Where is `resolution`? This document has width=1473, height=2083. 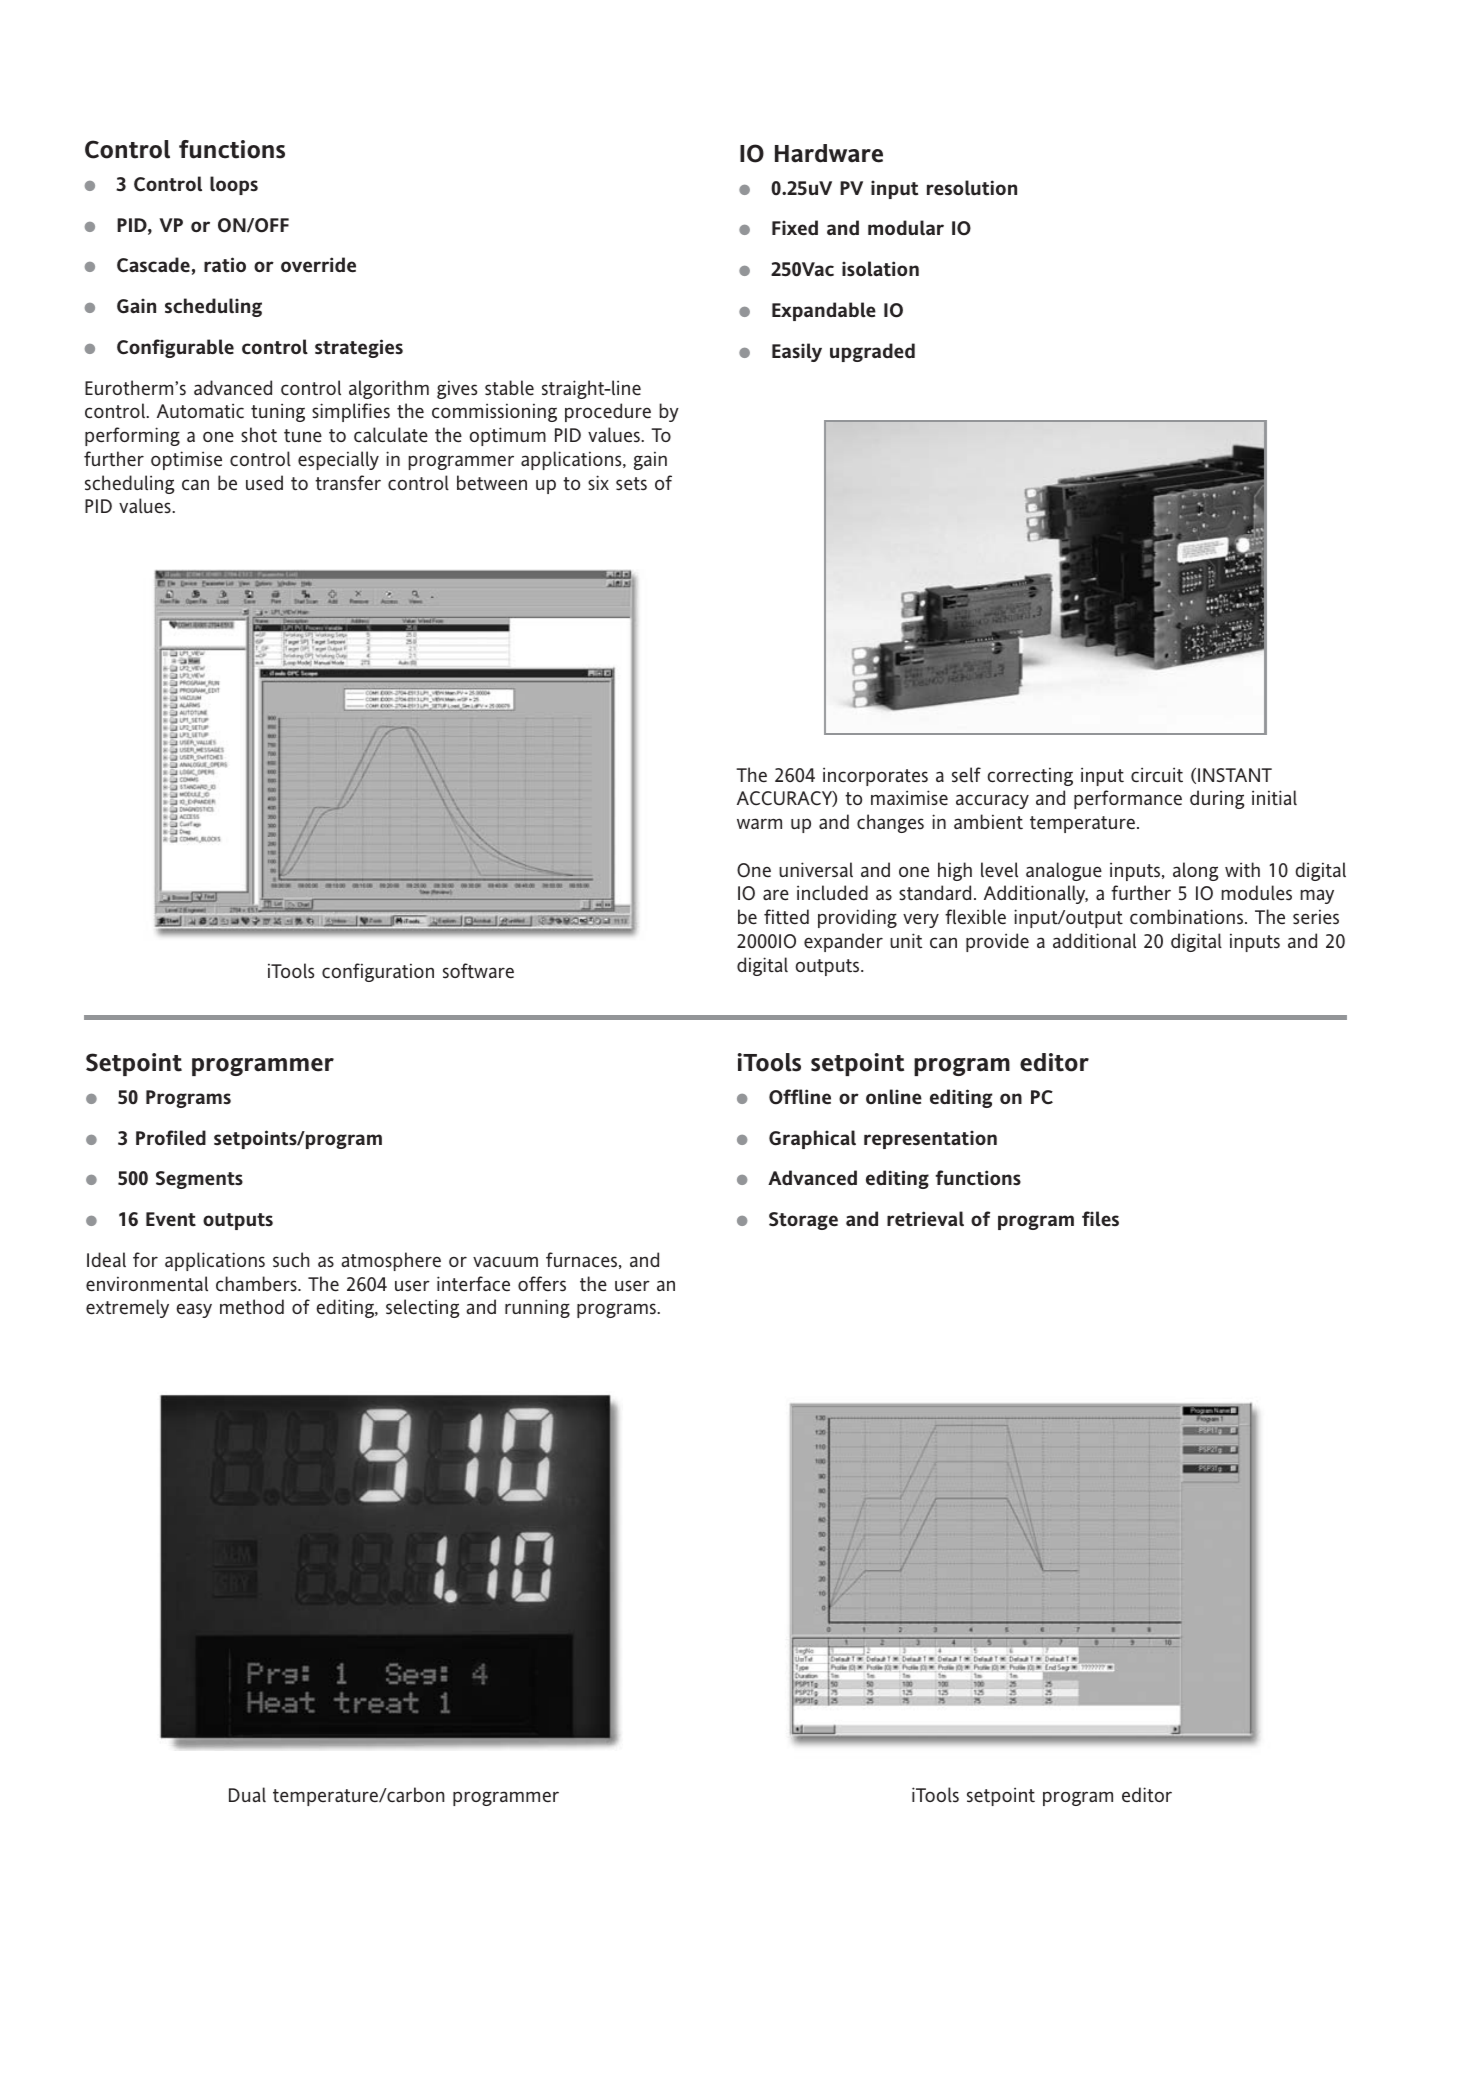 resolution is located at coordinates (972, 188).
